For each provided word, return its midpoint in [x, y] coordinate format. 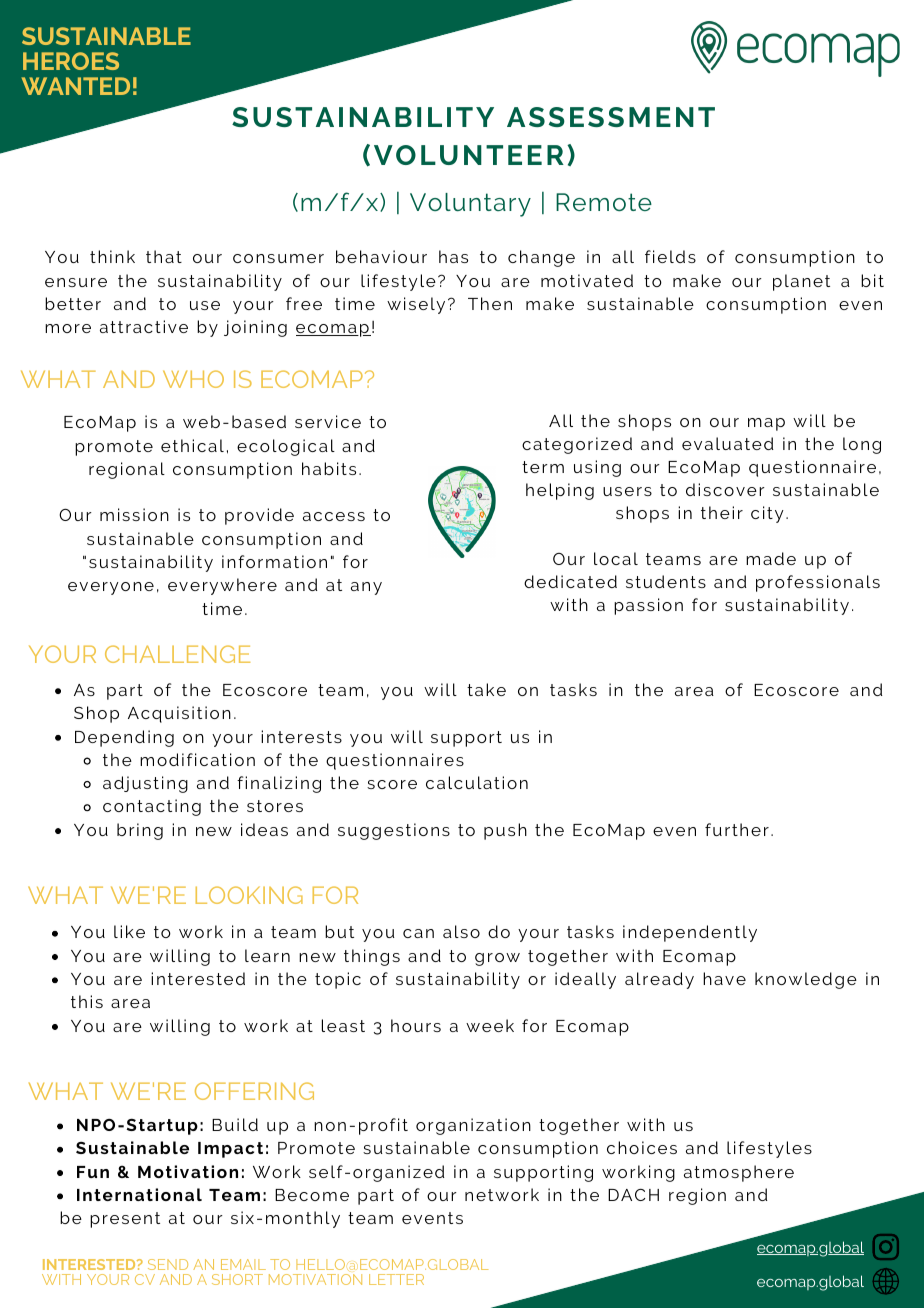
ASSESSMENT [611, 117]
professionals [818, 583]
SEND [168, 1264]
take [486, 689]
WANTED [76, 86]
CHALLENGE [177, 654]
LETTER [396, 1279]
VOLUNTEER [469, 155]
